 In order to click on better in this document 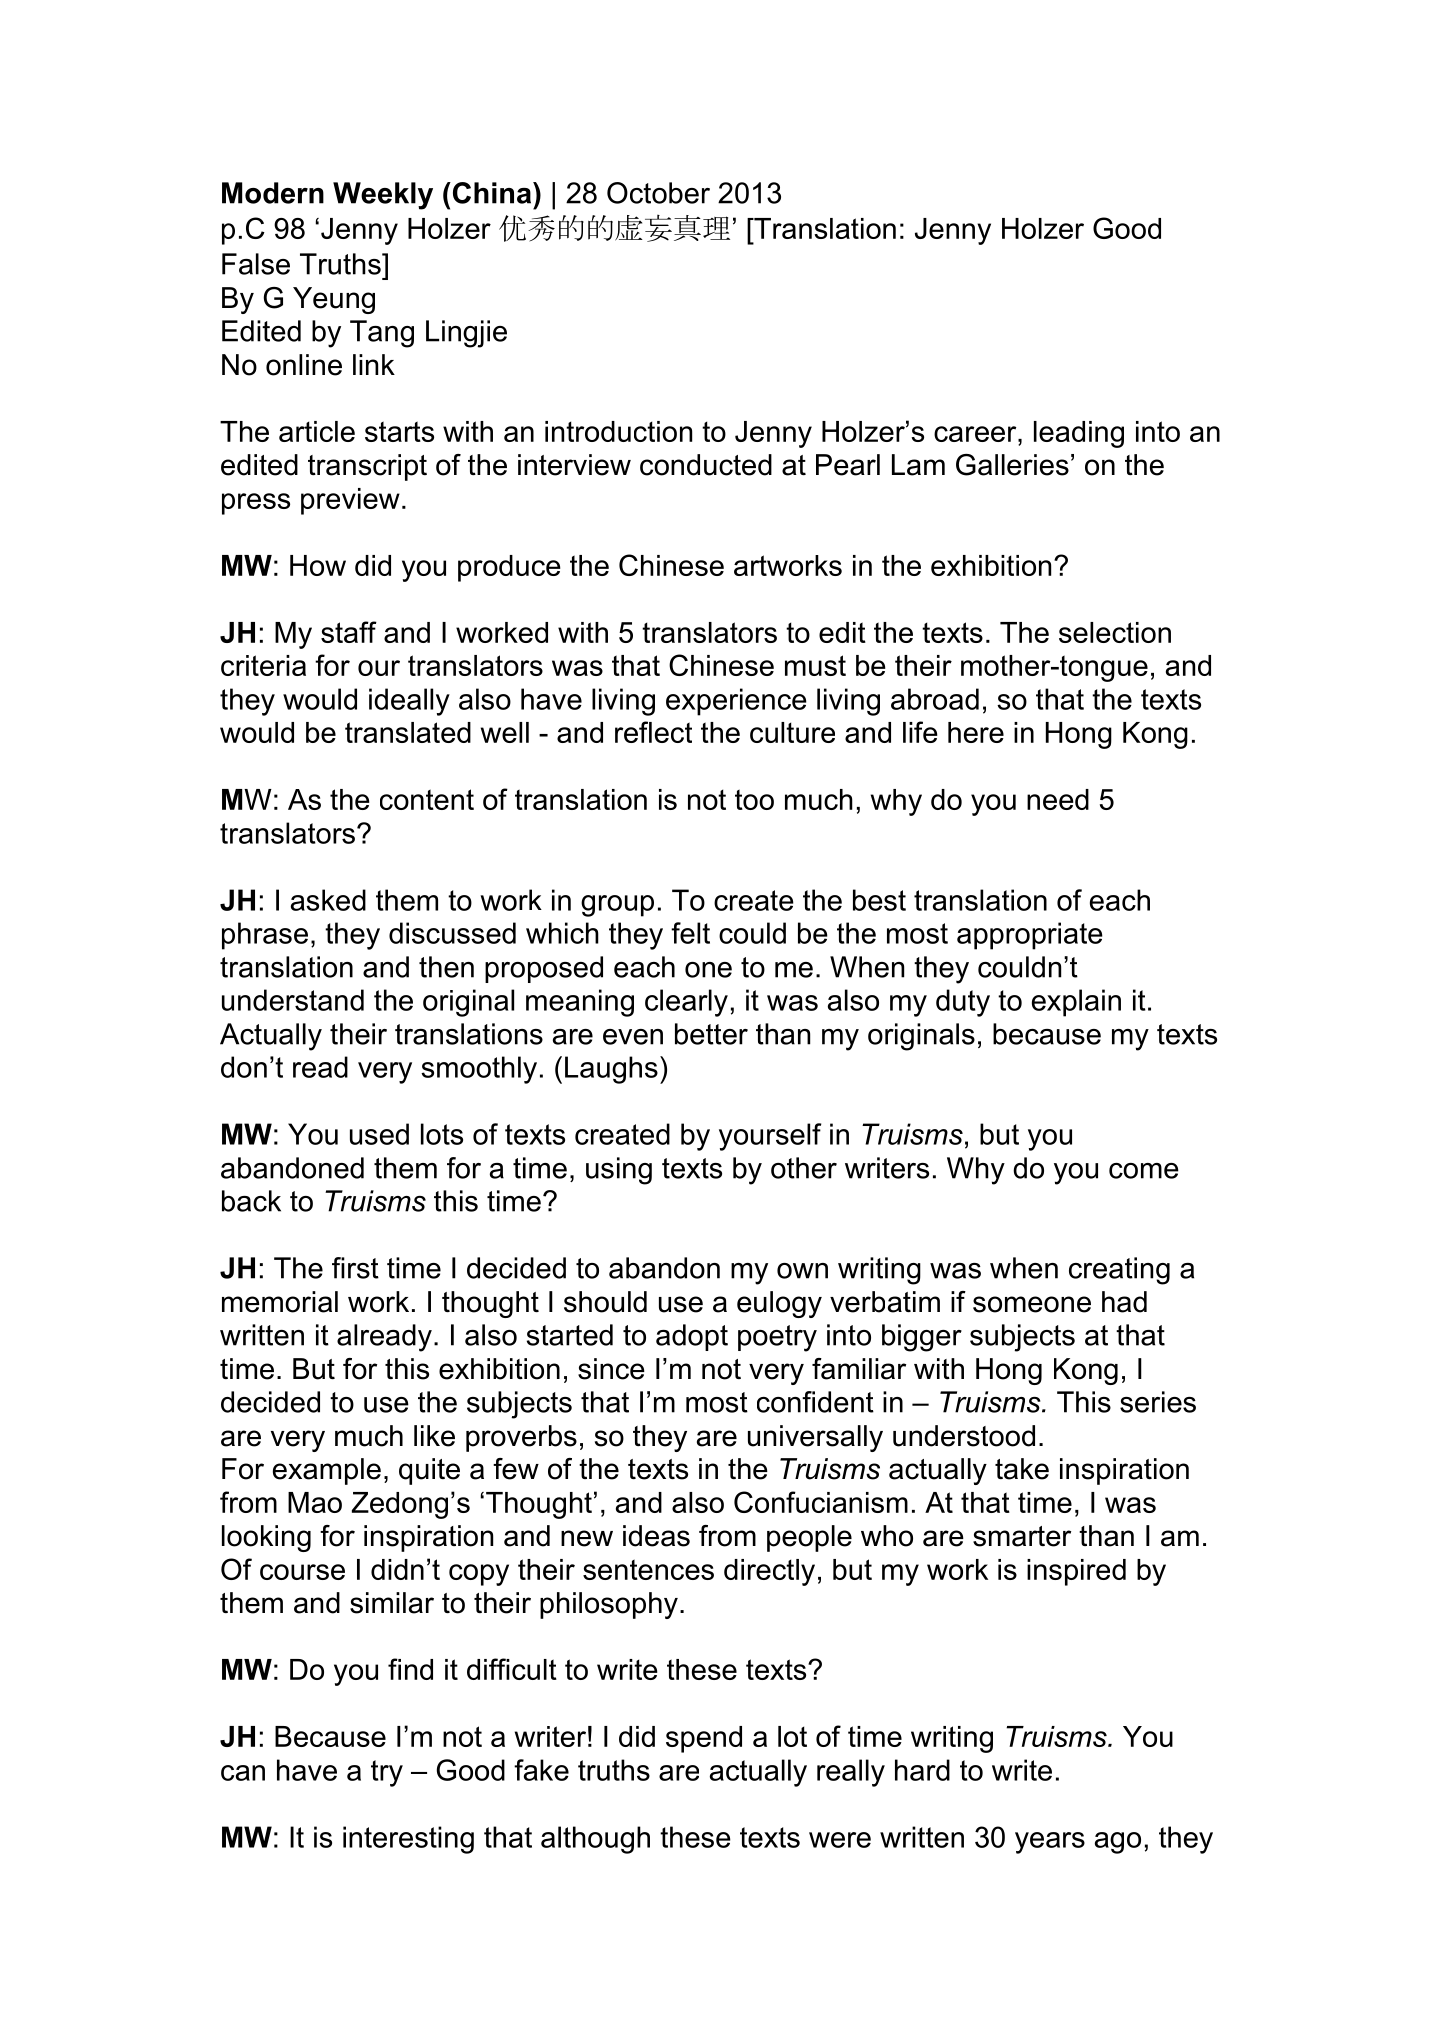, I will do `click(711, 1034)`.
